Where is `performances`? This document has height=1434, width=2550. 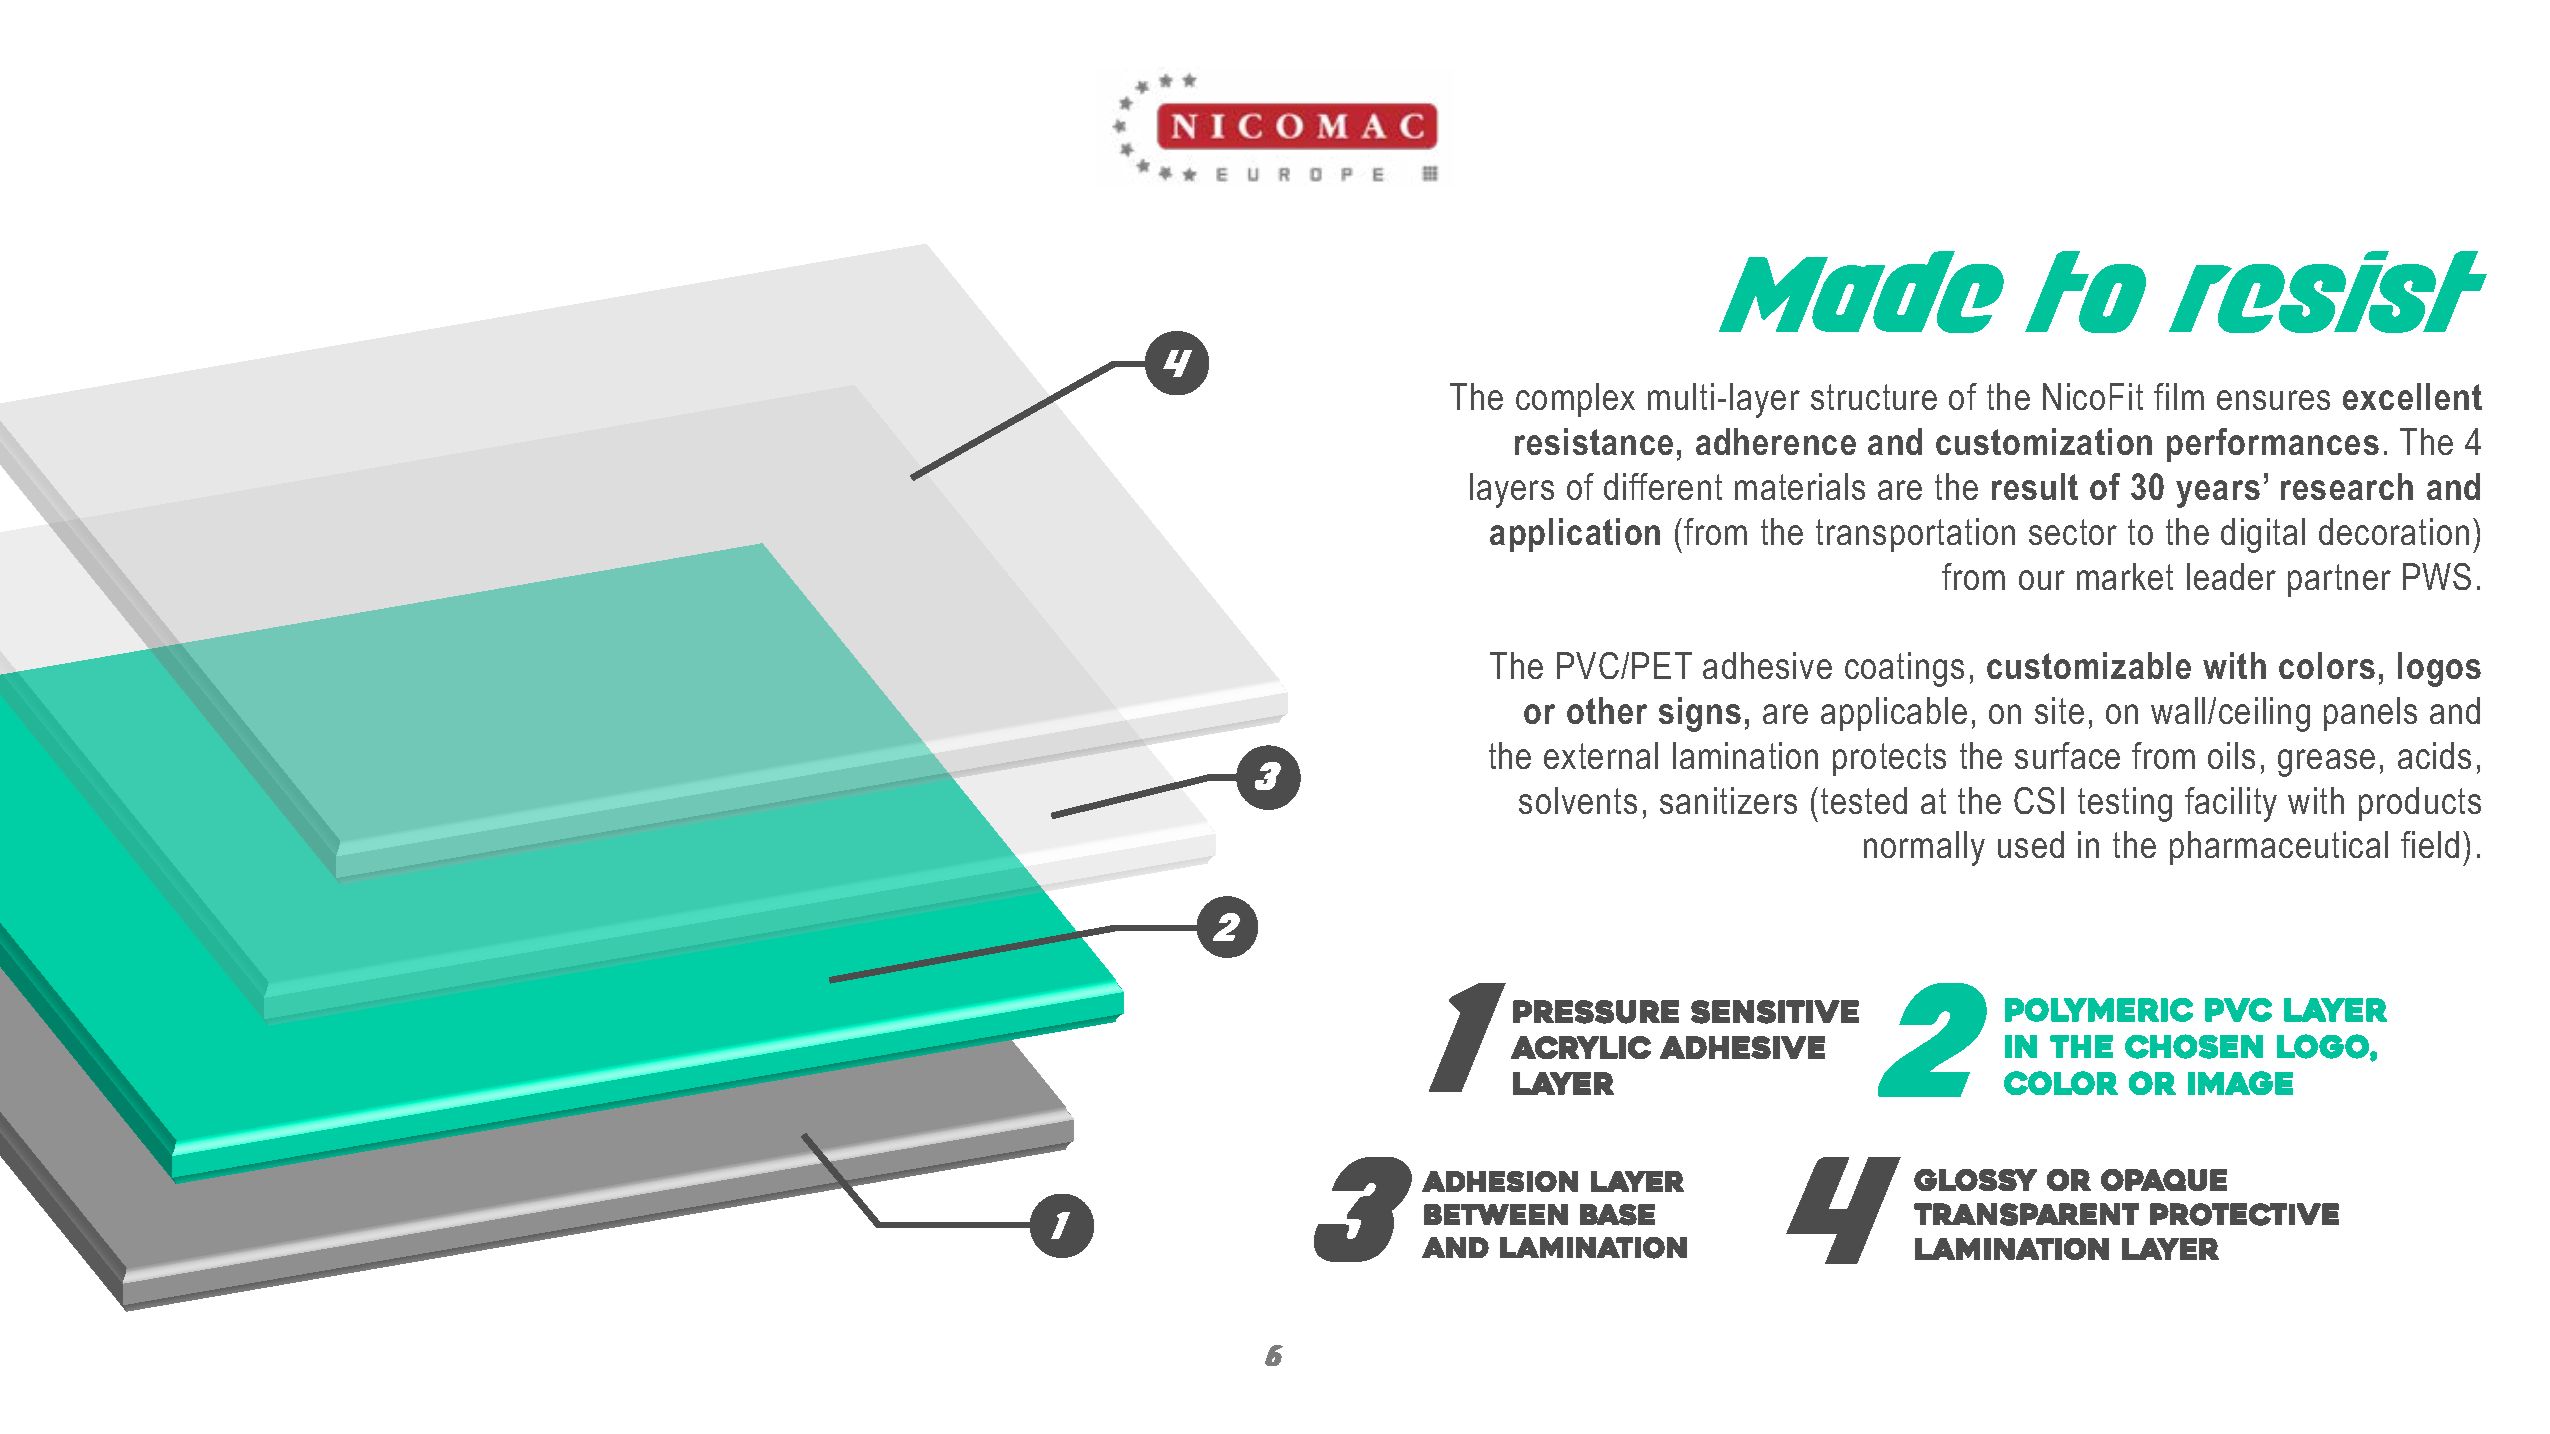
performances is located at coordinates (2273, 445).
